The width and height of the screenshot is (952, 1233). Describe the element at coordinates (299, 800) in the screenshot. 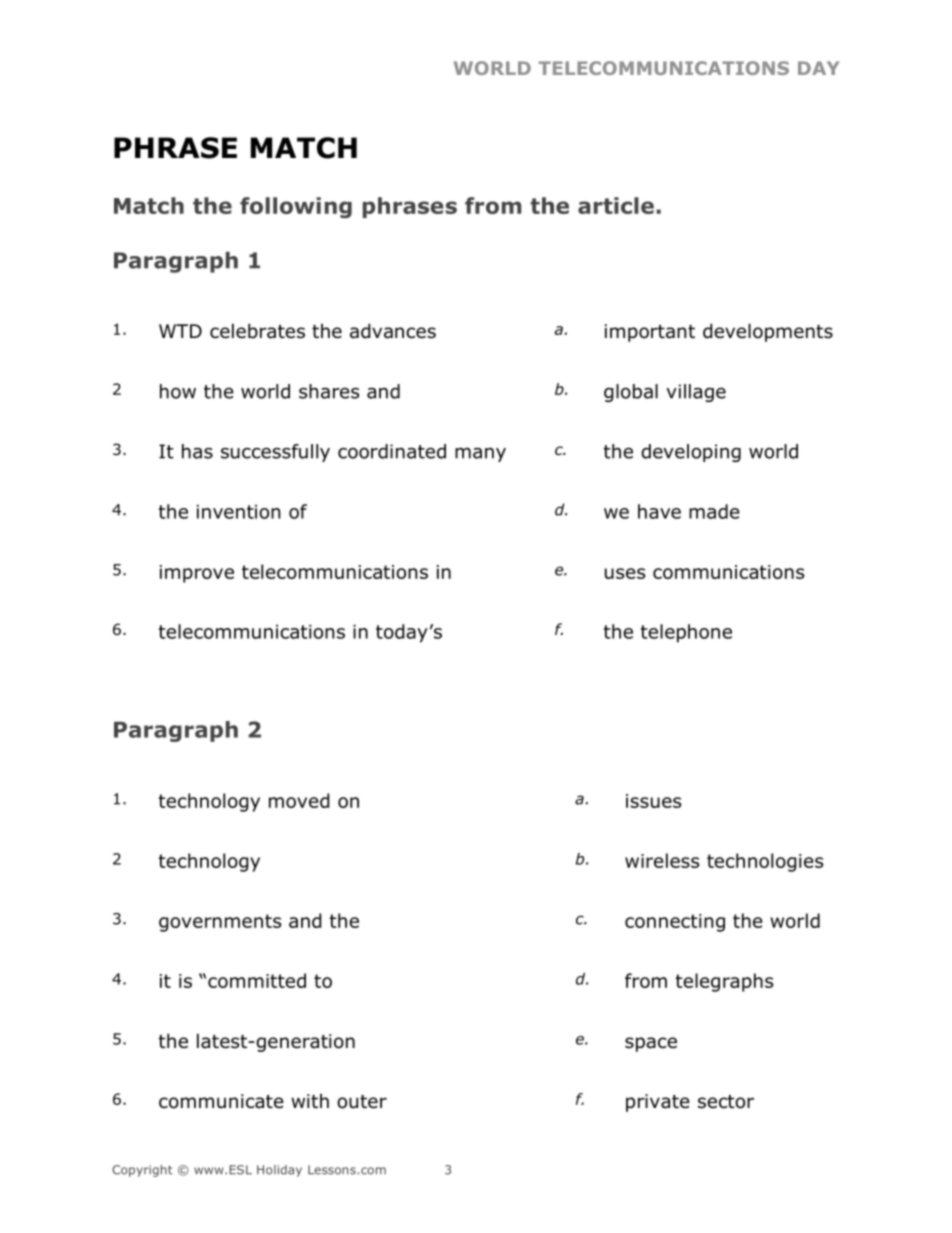

I see `moved` at that location.
